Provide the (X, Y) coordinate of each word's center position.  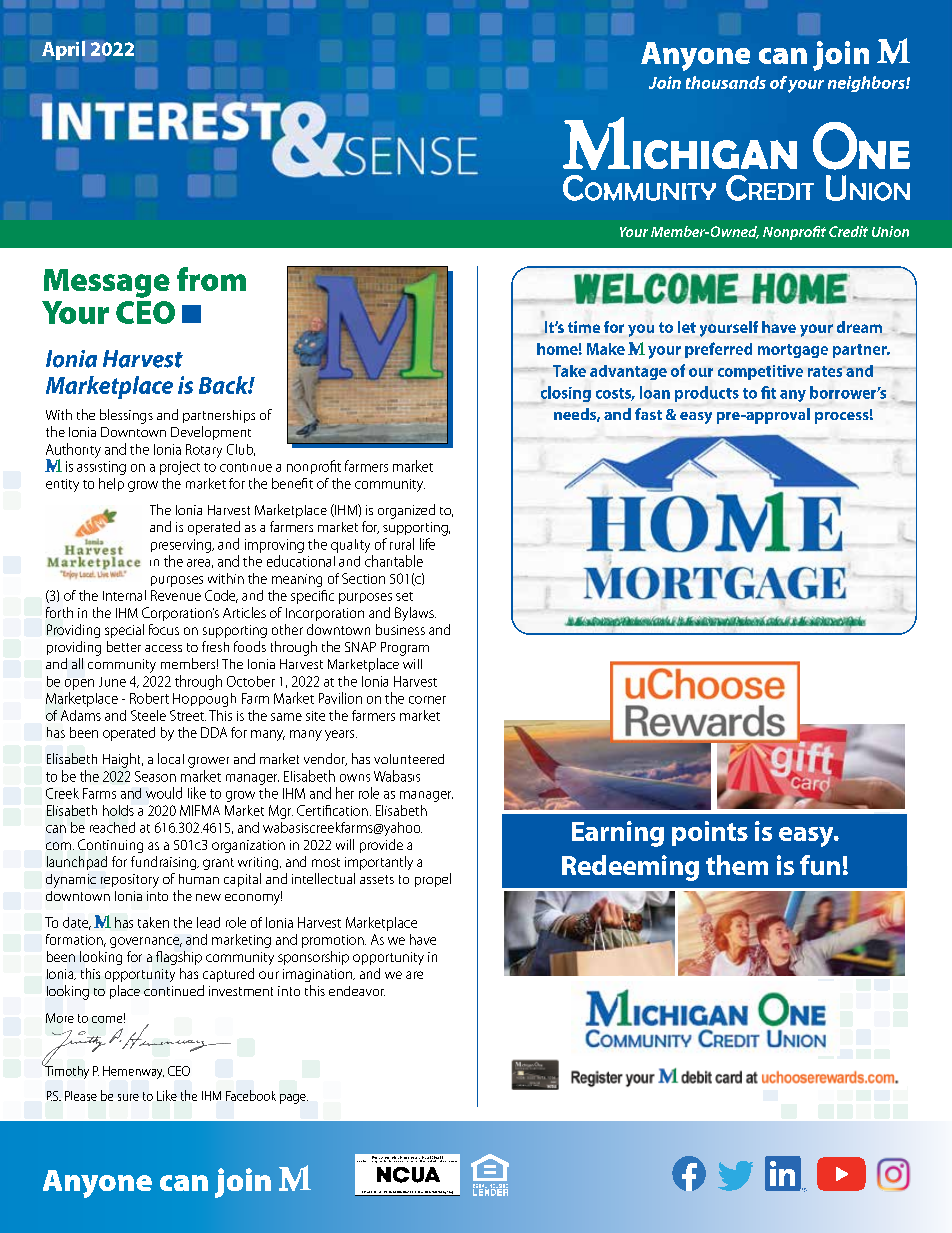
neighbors (867, 84)
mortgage (793, 351)
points (710, 833)
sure (128, 1097)
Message (107, 283)
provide (381, 846)
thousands (726, 82)
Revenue (176, 595)
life (427, 544)
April (64, 50)
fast (648, 414)
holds (118, 810)
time (584, 327)
